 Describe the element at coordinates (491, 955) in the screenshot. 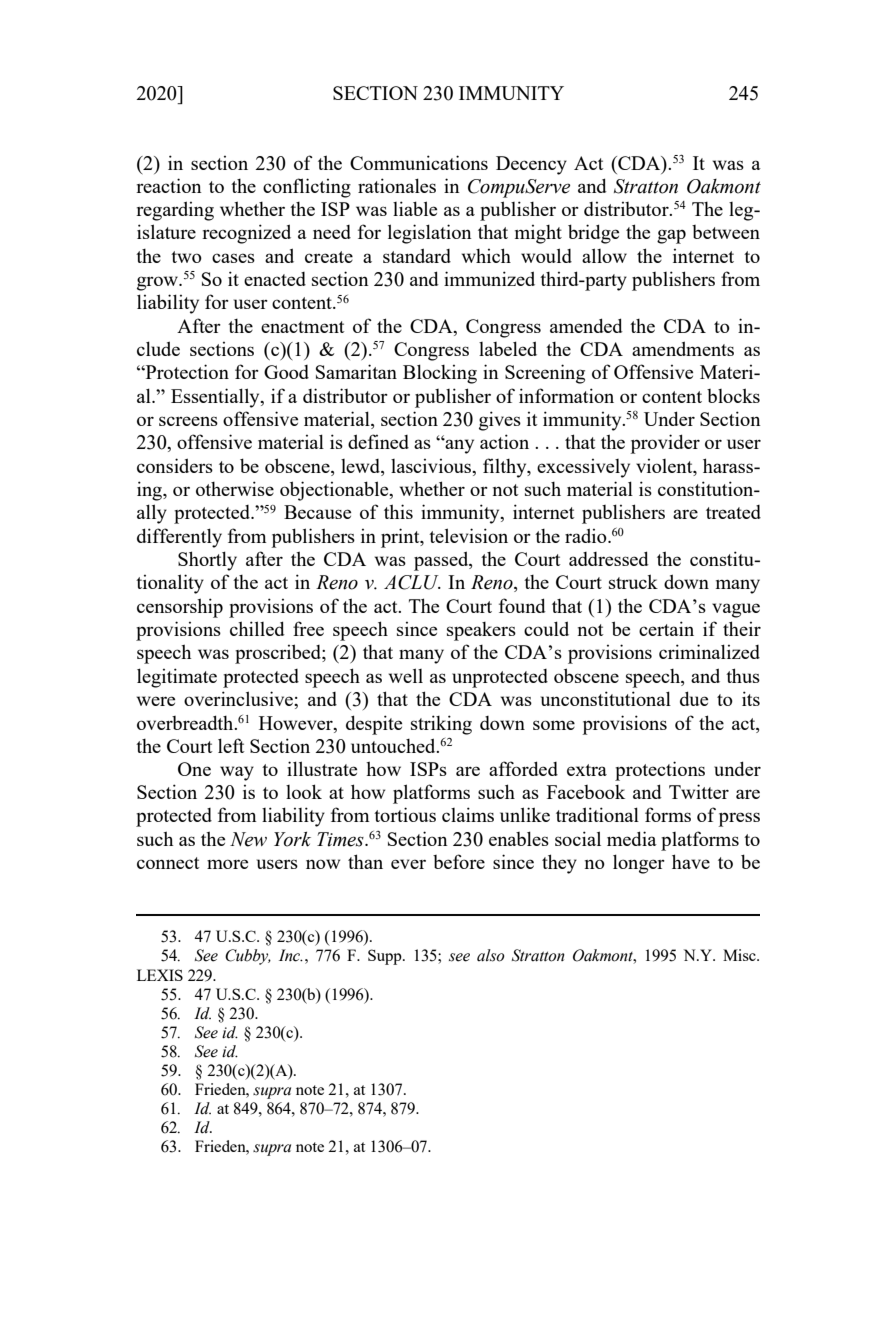

I see `also` at that location.
